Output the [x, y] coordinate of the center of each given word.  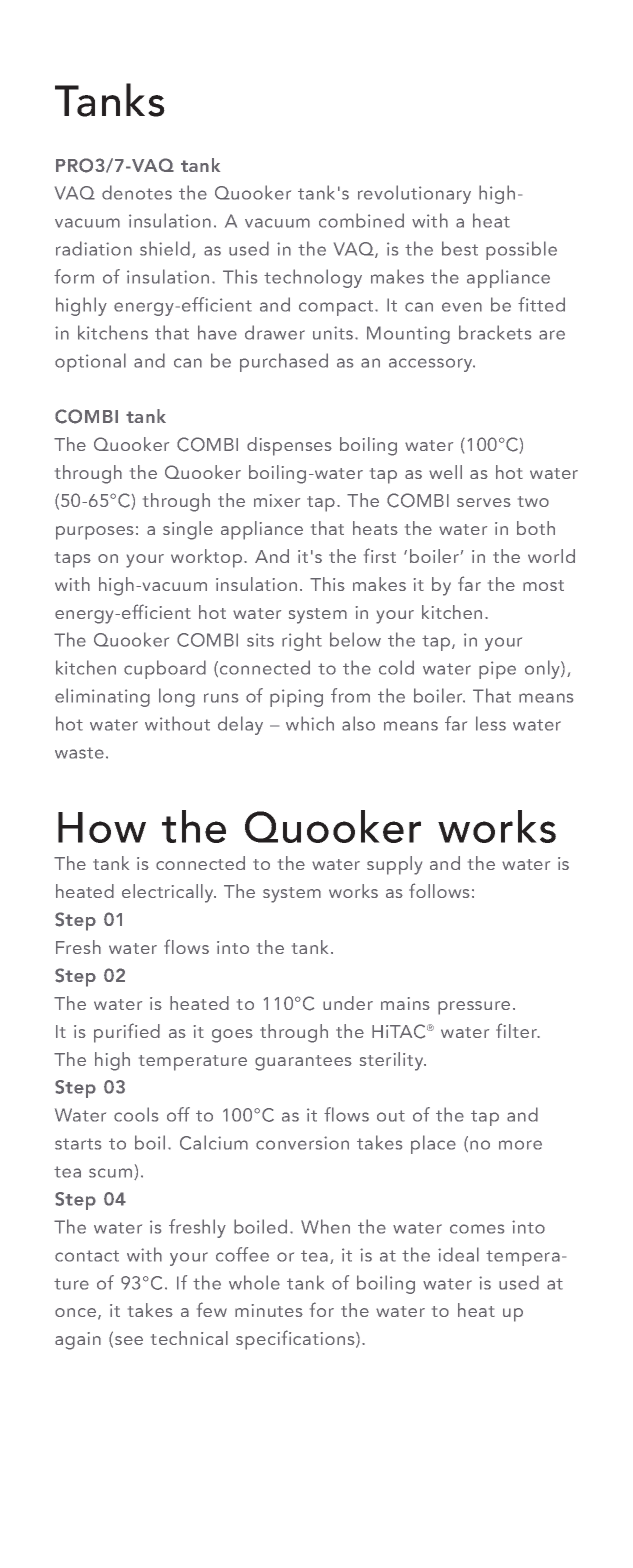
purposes [95, 533]
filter [517, 1030]
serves [484, 502]
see [129, 1340]
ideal [458, 1254]
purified [127, 1033]
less [491, 723]
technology [313, 278]
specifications [296, 1340]
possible [521, 250]
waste [79, 753]
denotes [137, 192]
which [310, 723]
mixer [277, 500]
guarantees [303, 1063]
